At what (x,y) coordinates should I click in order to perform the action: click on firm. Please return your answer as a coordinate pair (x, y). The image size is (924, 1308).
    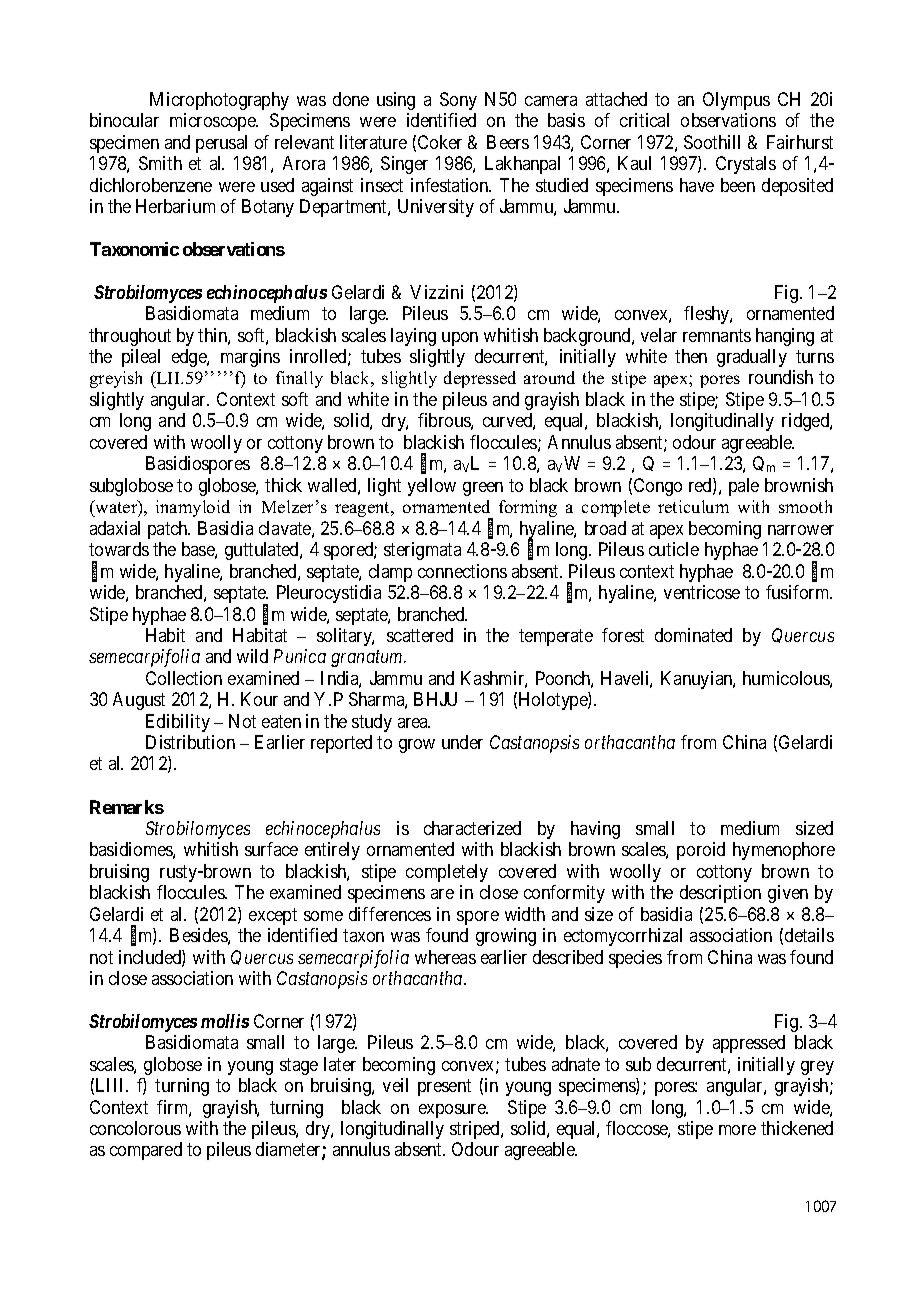
    Looking at the image, I should click on (174, 1108).
